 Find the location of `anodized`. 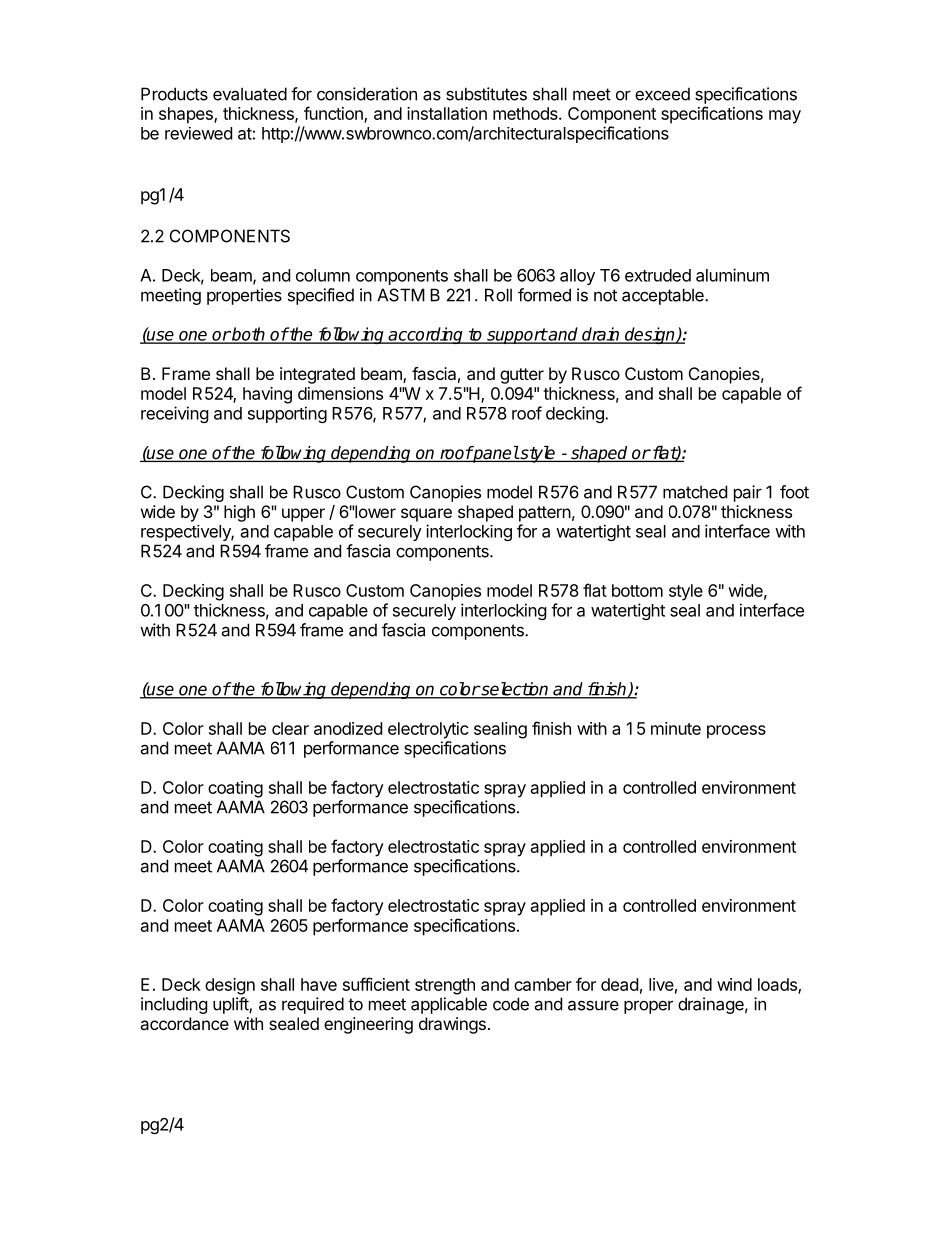

anodized is located at coordinates (348, 728).
